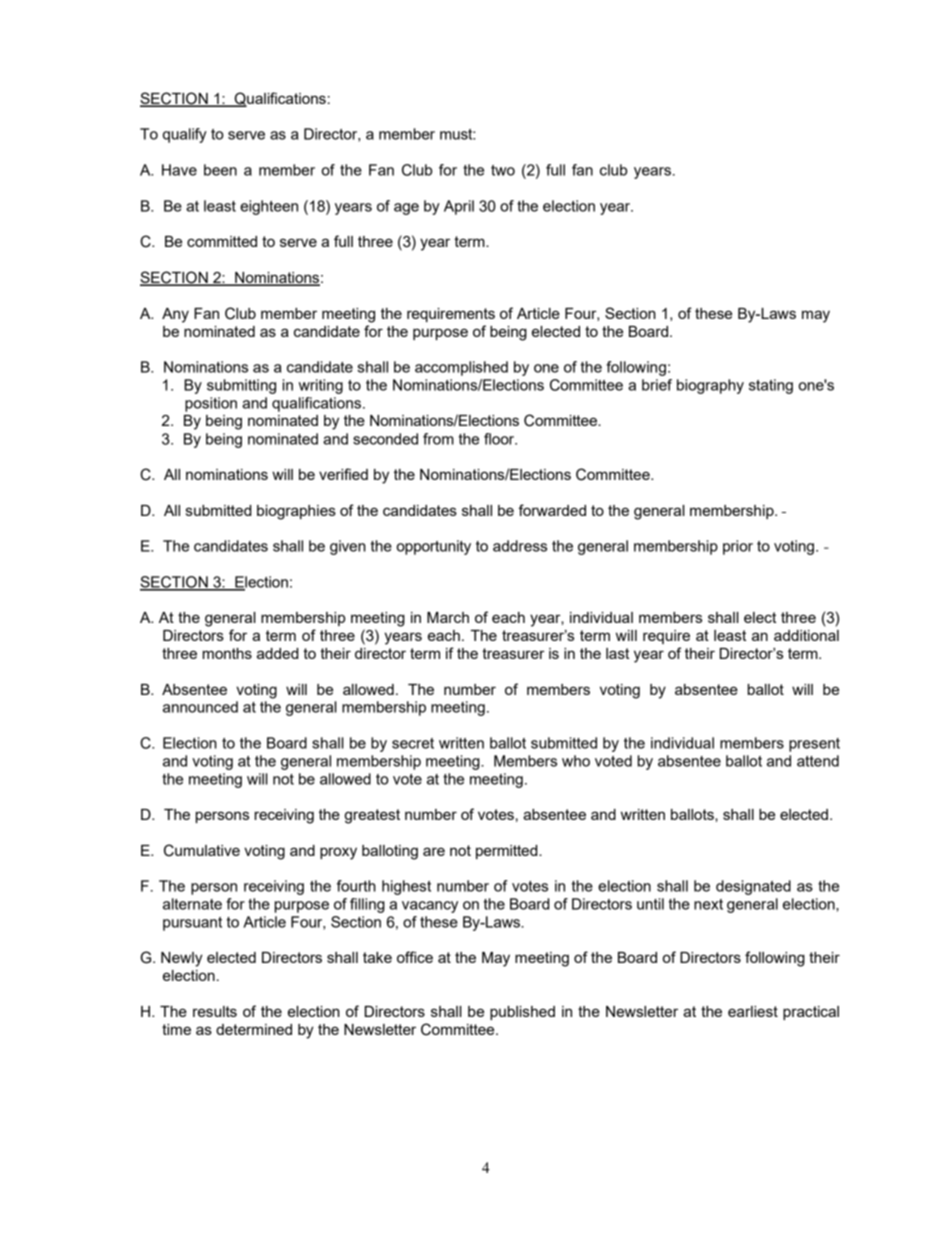 Image resolution: width=952 pixels, height=1233 pixels. What do you see at coordinates (200, 707) in the screenshot?
I see `announced` at bounding box center [200, 707].
